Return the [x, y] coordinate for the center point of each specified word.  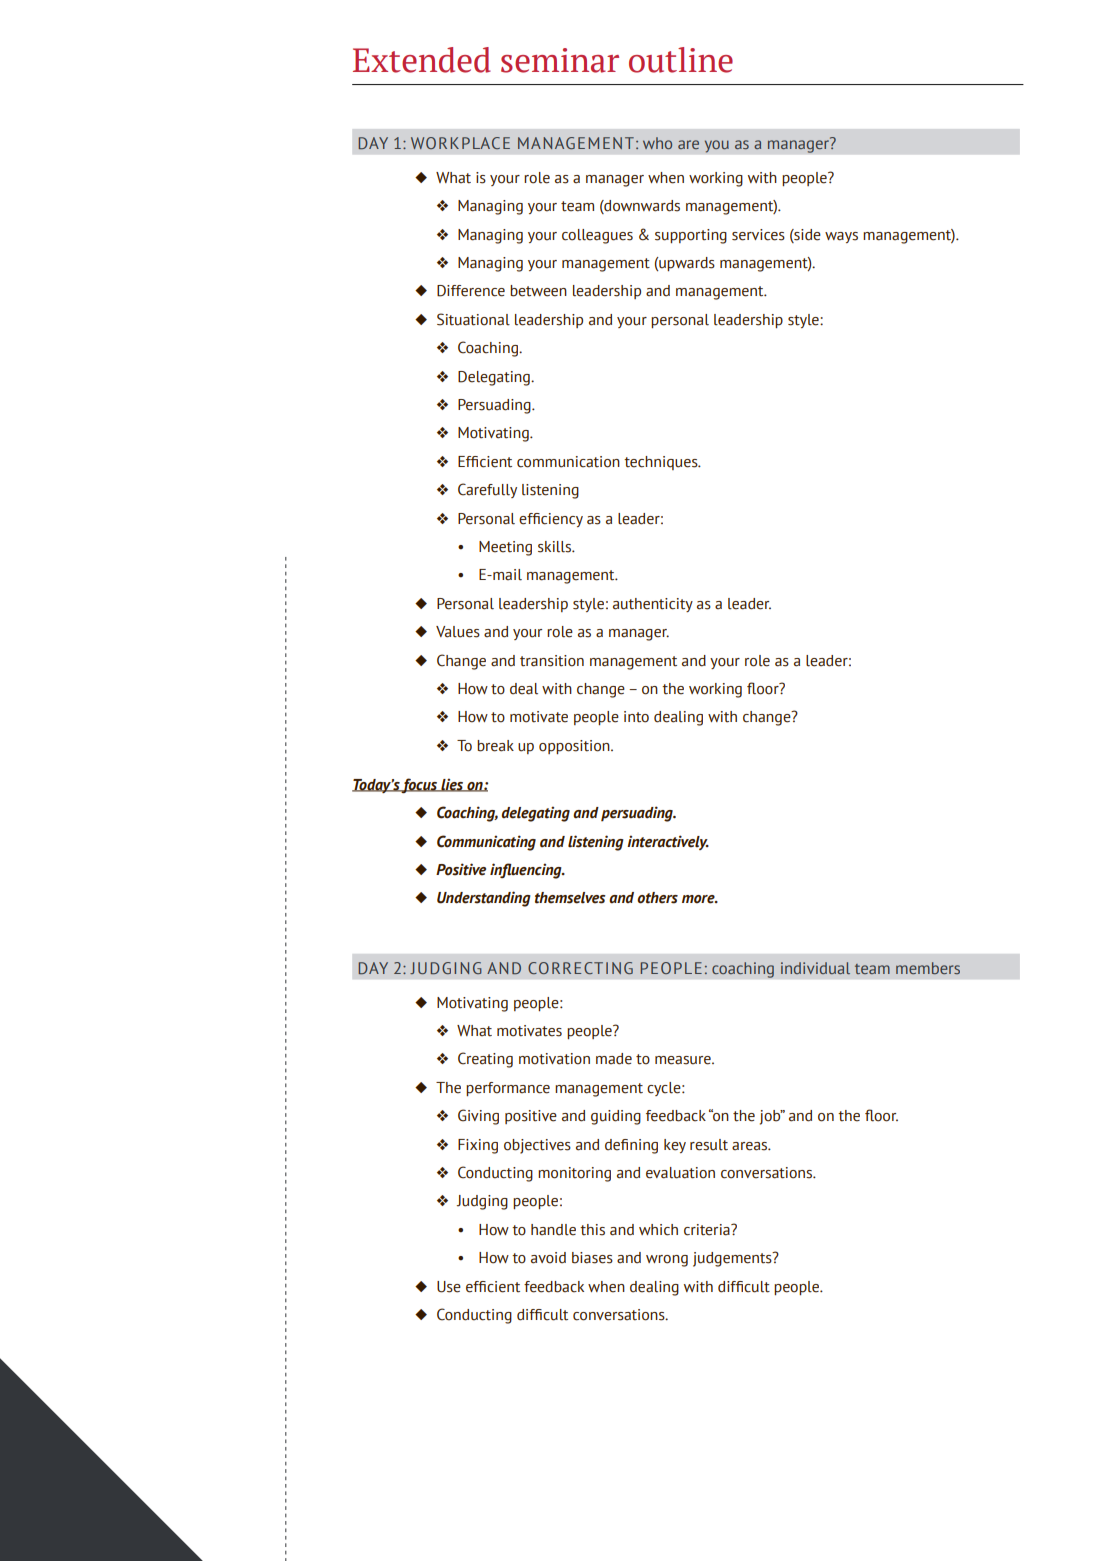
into [636, 717]
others [657, 898]
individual [815, 968]
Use [449, 1287]
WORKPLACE [460, 143]
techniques [662, 463]
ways [841, 237]
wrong [667, 1261]
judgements [733, 1259]
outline [681, 60]
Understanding [484, 899]
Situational [473, 319]
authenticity [653, 605]
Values [458, 632]
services [758, 235]
